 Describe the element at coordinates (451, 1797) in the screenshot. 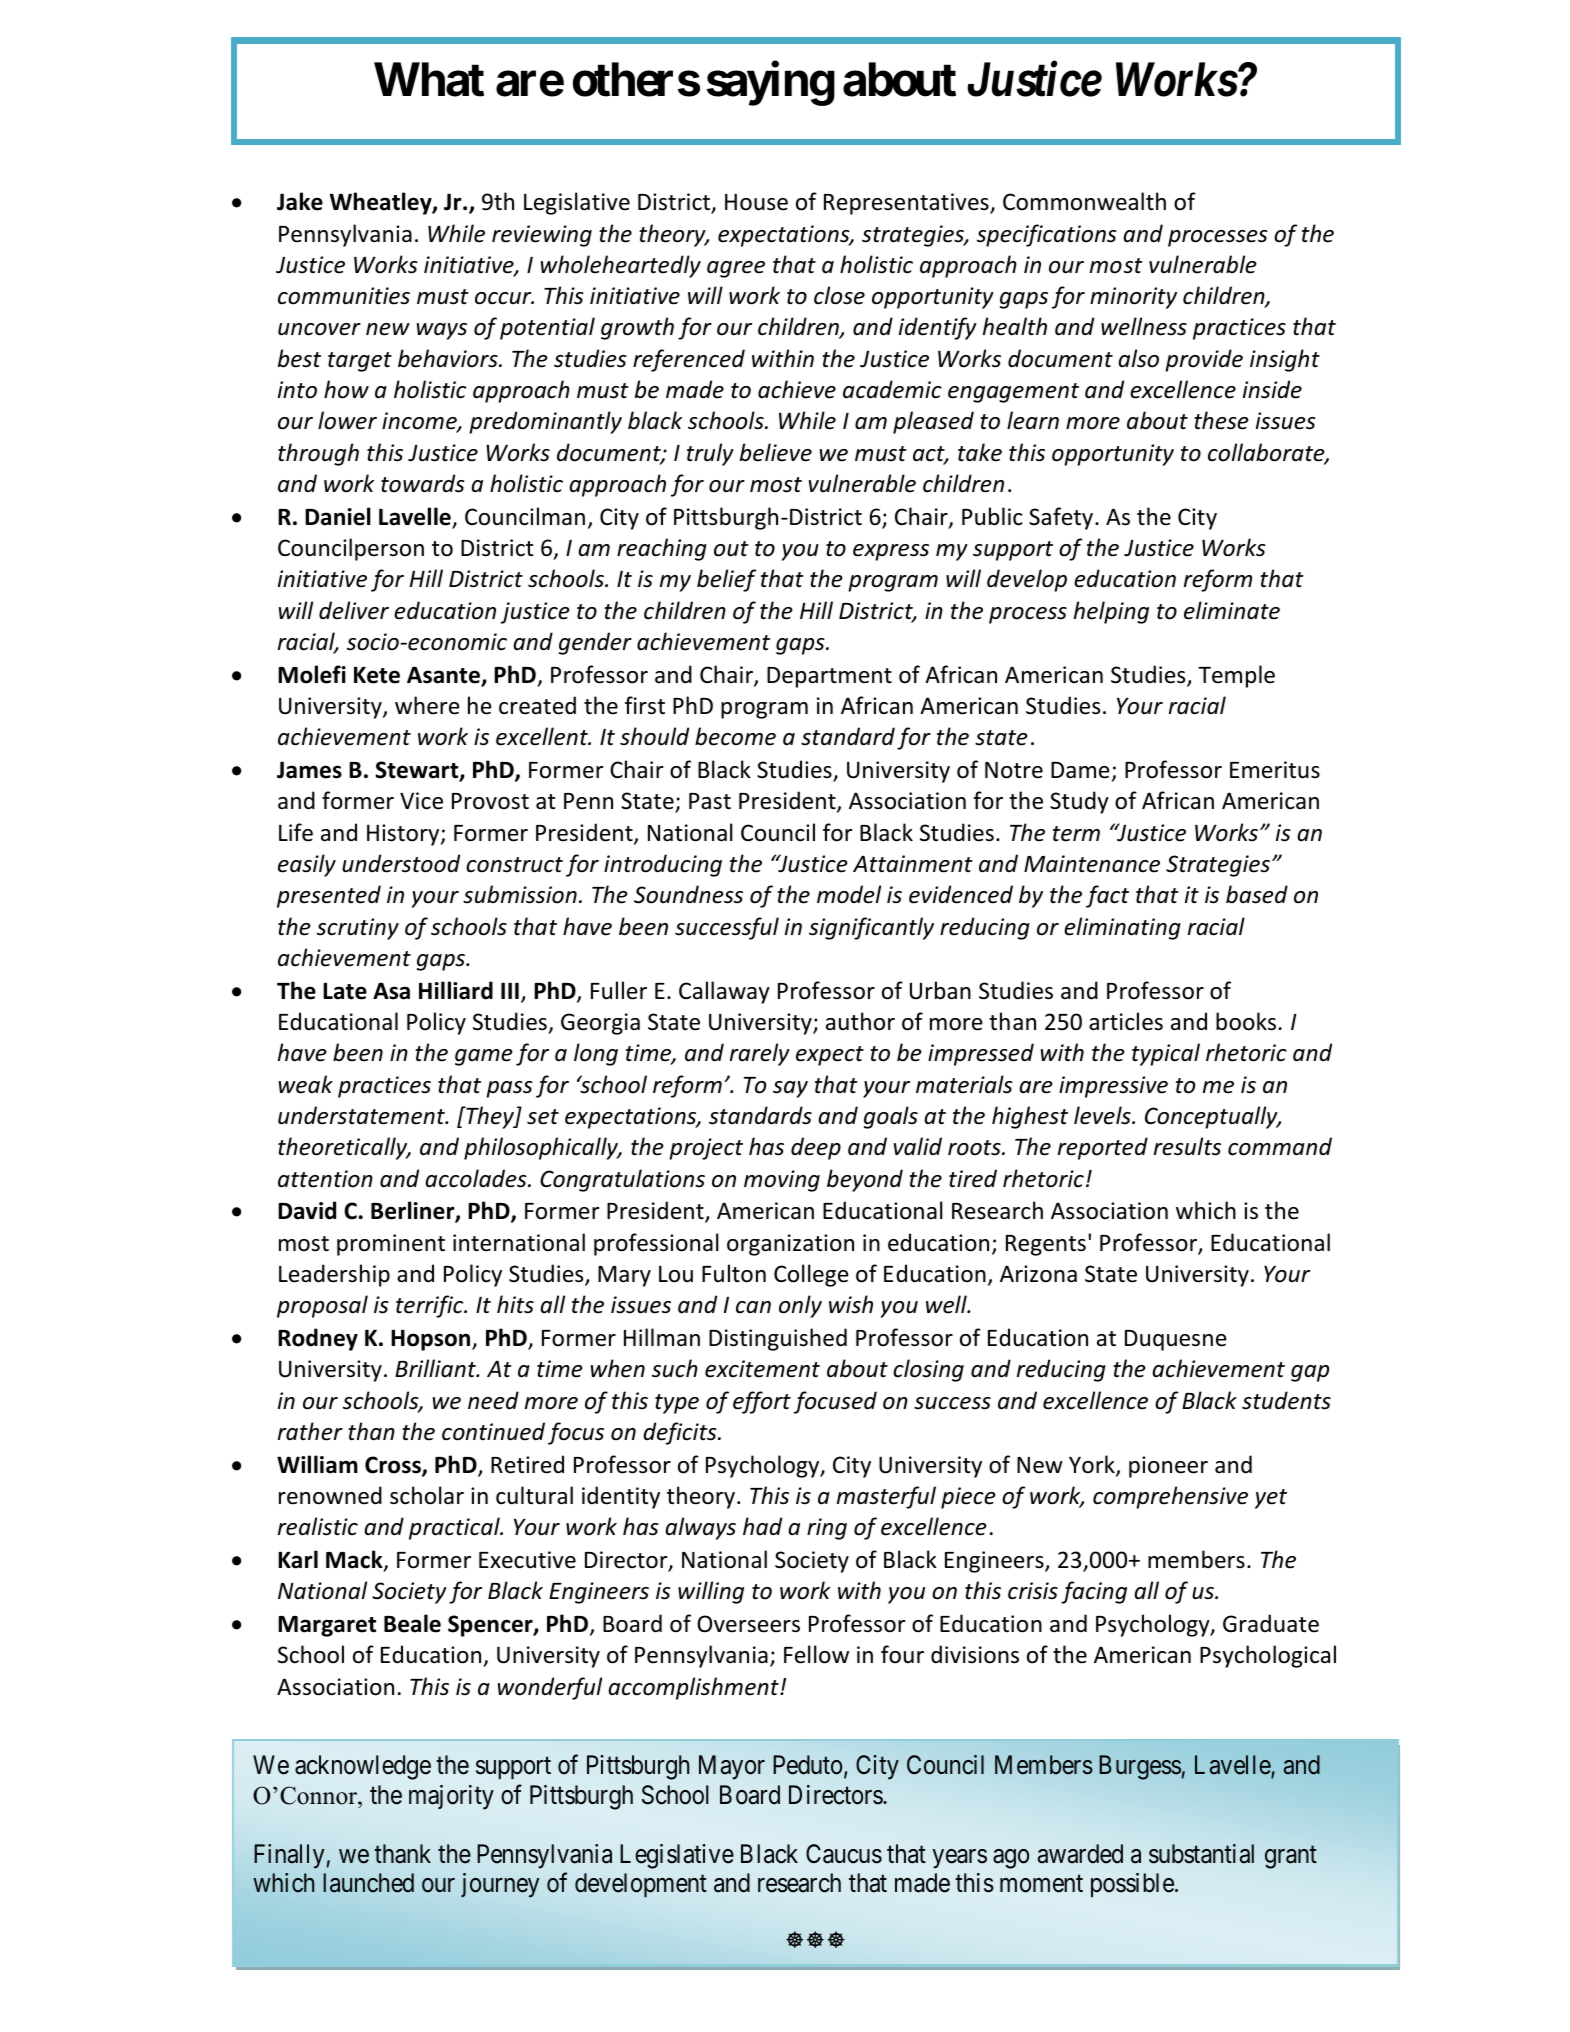

I see `majority` at that location.
